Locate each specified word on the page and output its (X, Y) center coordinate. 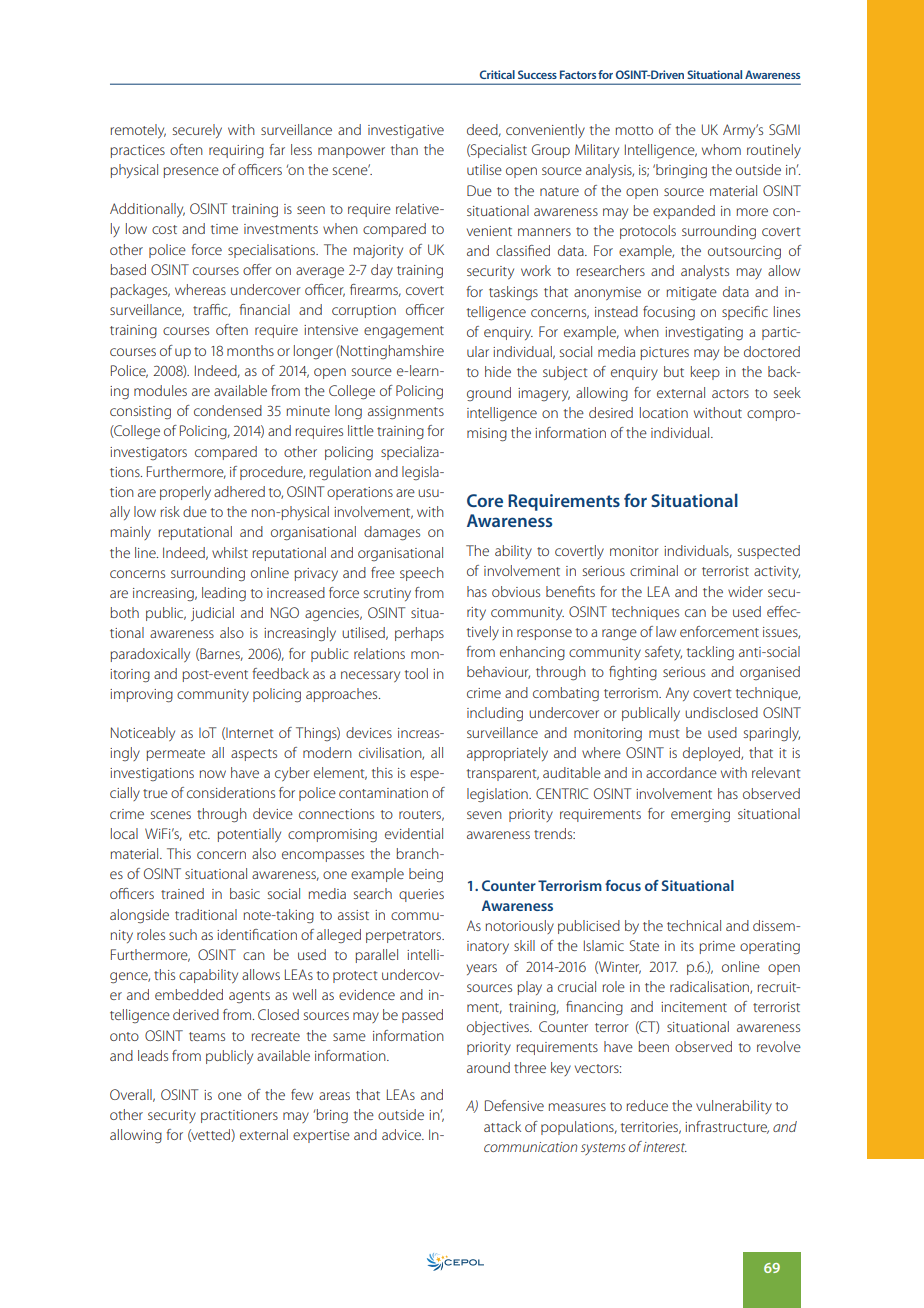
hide (498, 371)
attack (502, 1126)
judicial (212, 614)
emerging (700, 816)
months (250, 350)
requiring (236, 152)
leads (153, 1055)
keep (705, 373)
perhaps (419, 634)
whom (721, 149)
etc (199, 834)
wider (745, 591)
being (426, 875)
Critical (497, 74)
